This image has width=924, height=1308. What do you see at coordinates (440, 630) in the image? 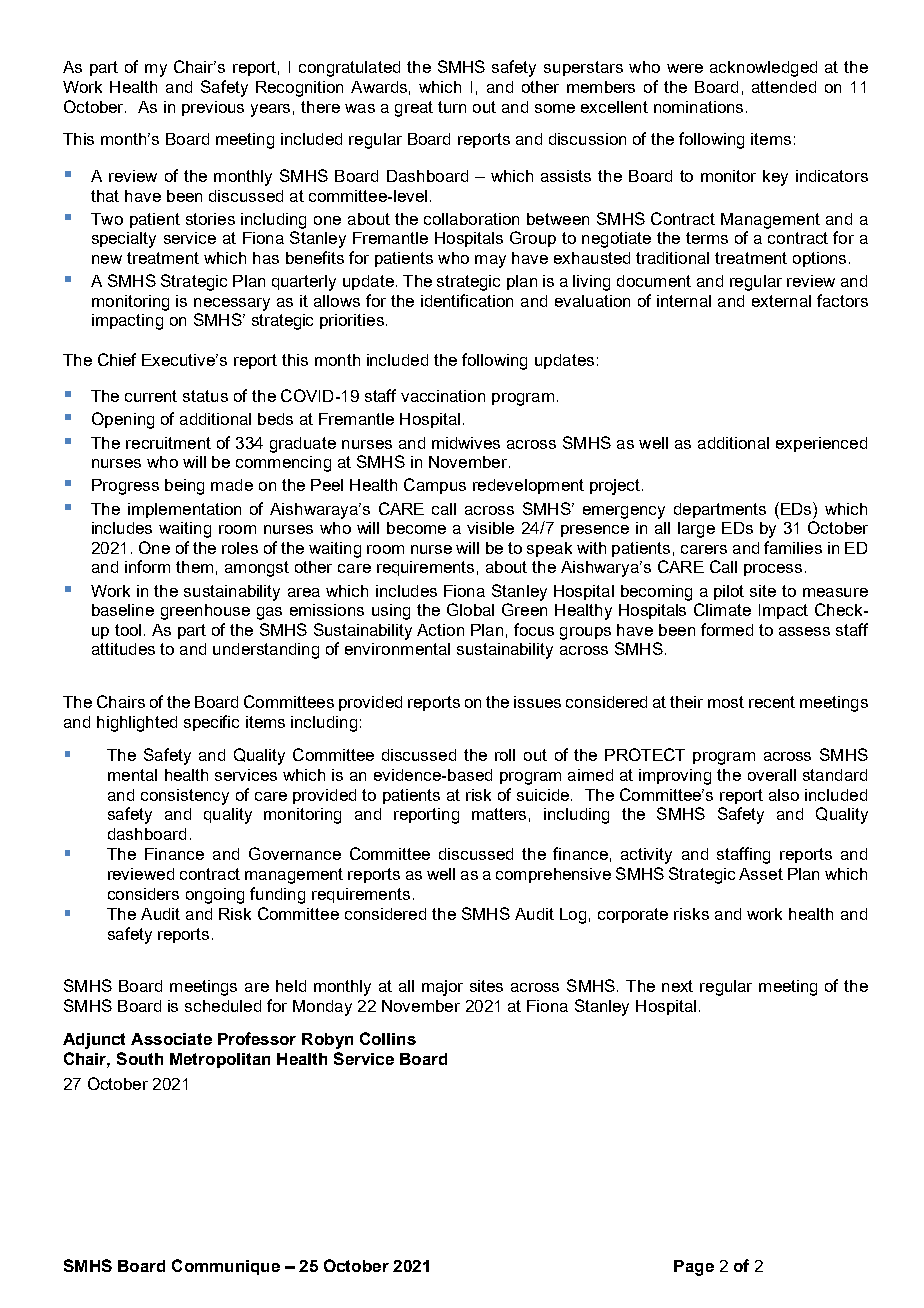
I see `Action` at bounding box center [440, 630].
